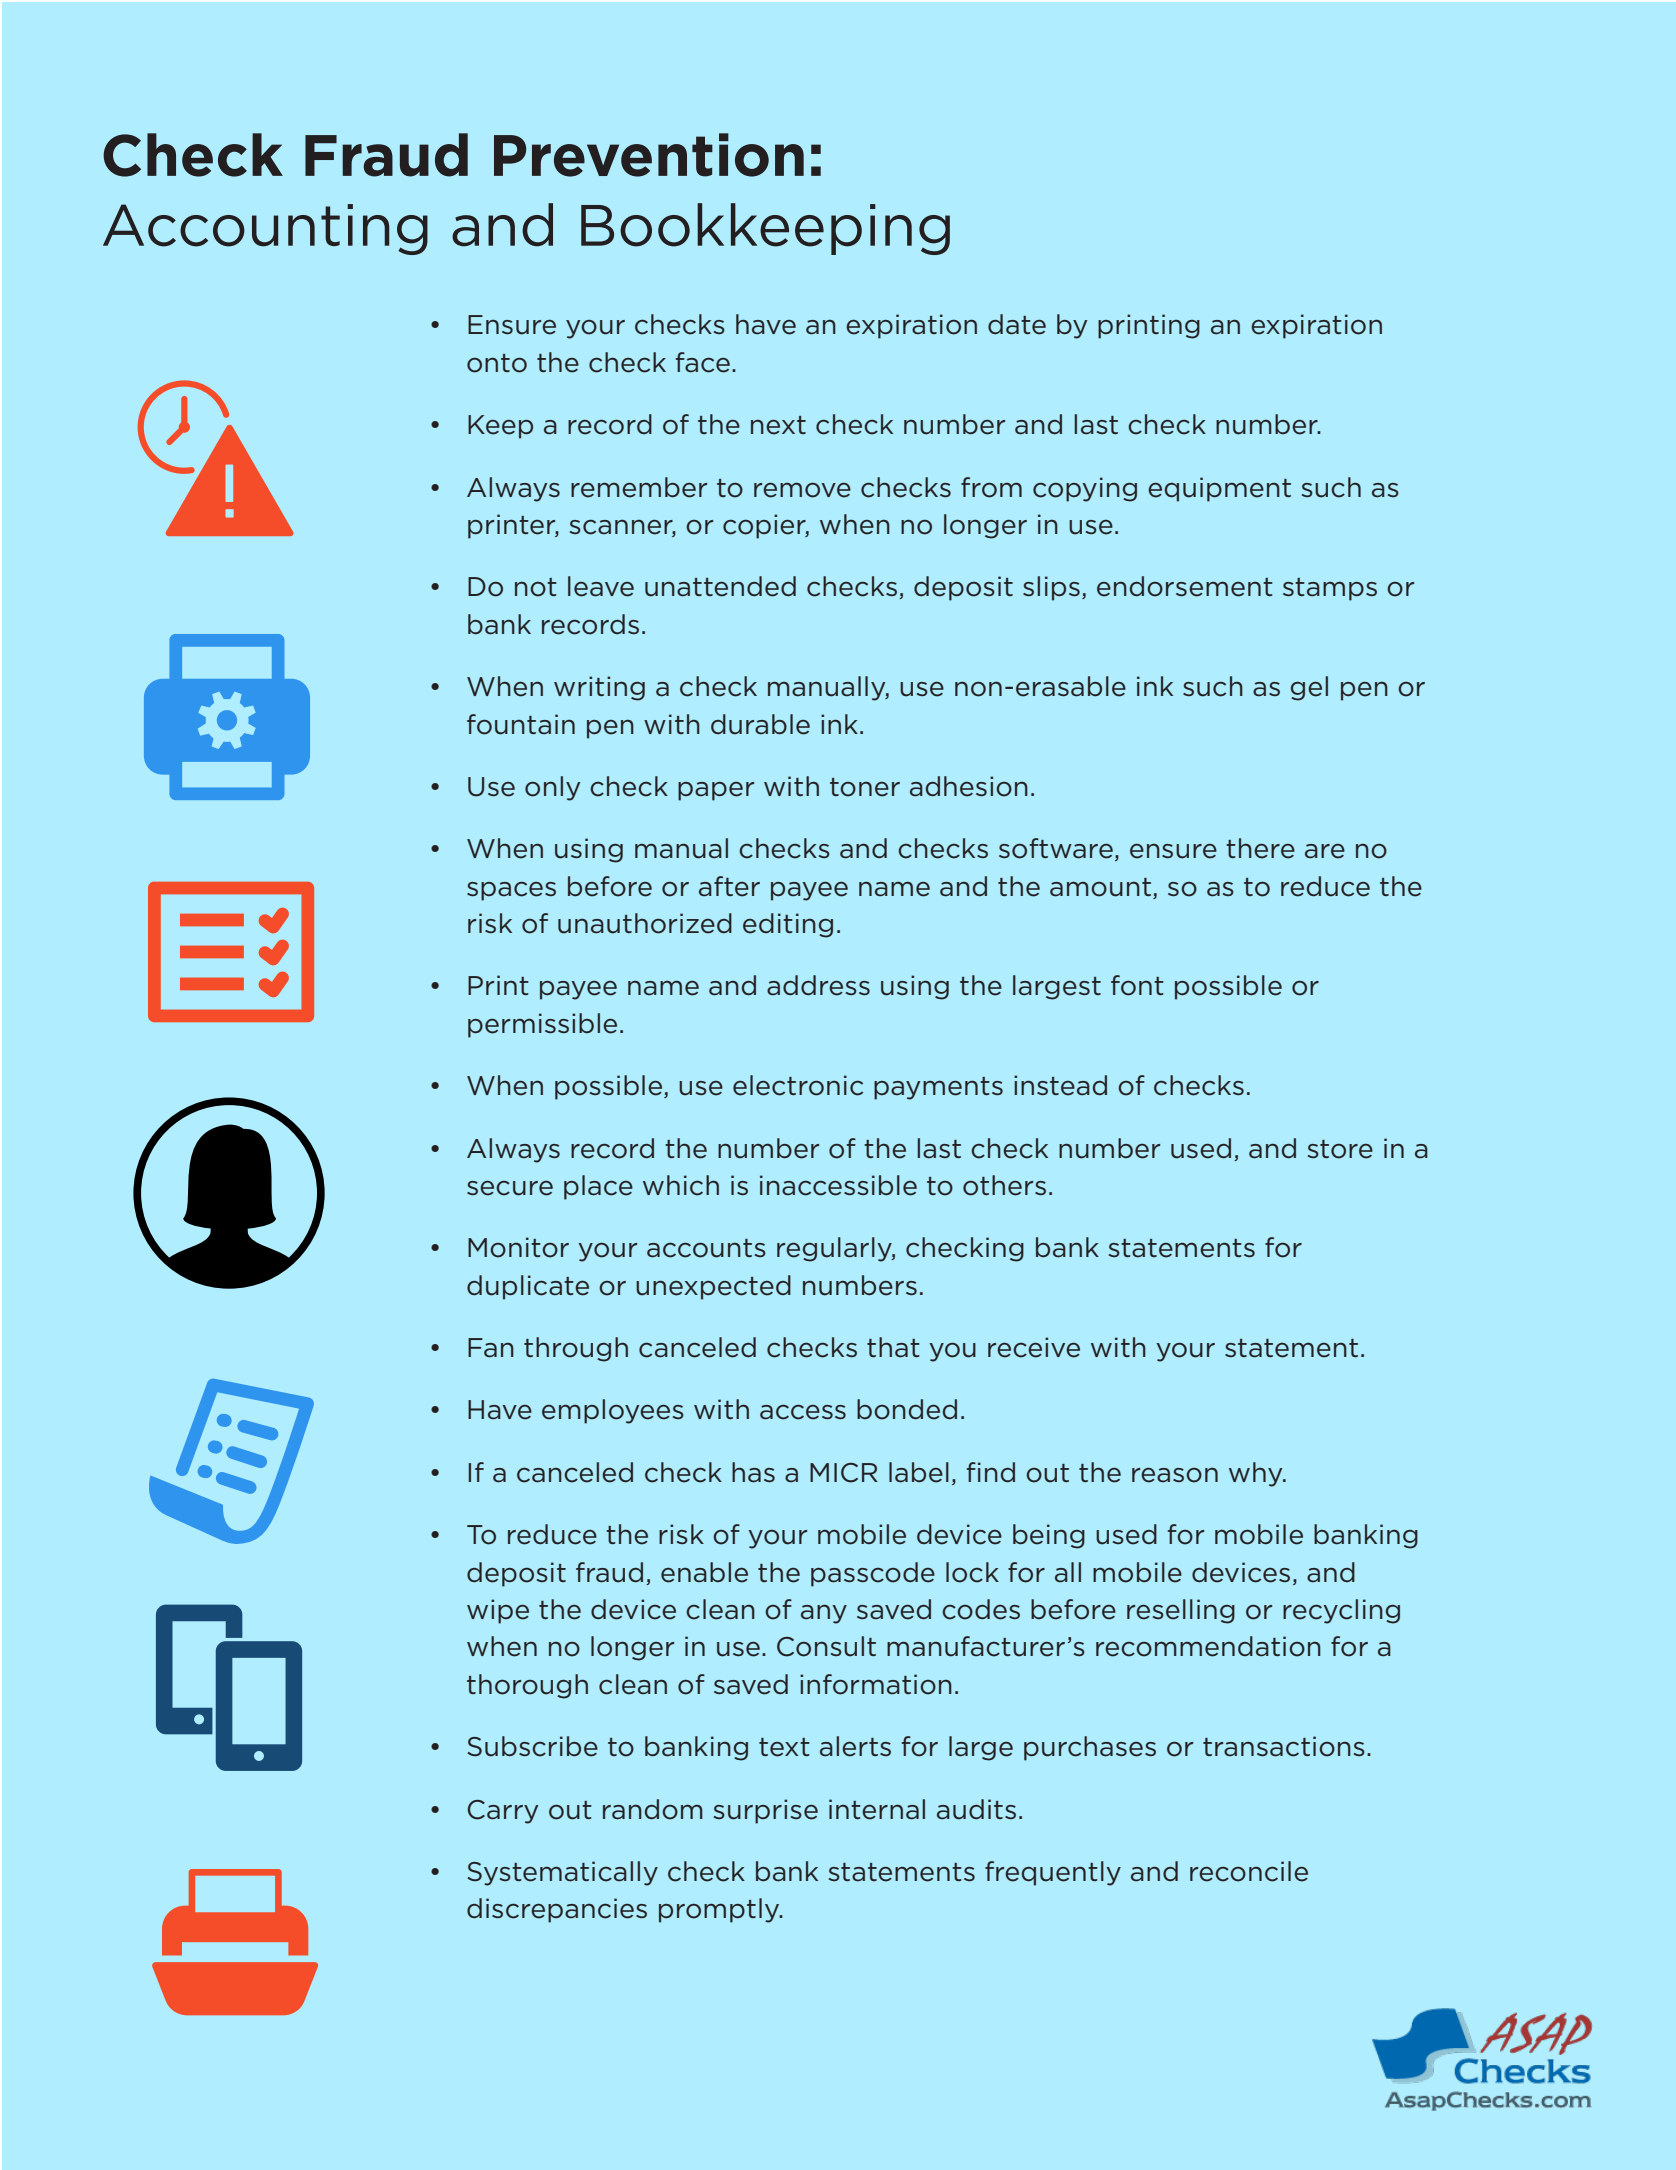 The image size is (1676, 2170). What do you see at coordinates (542, 1025) in the image?
I see `permissible` at bounding box center [542, 1025].
